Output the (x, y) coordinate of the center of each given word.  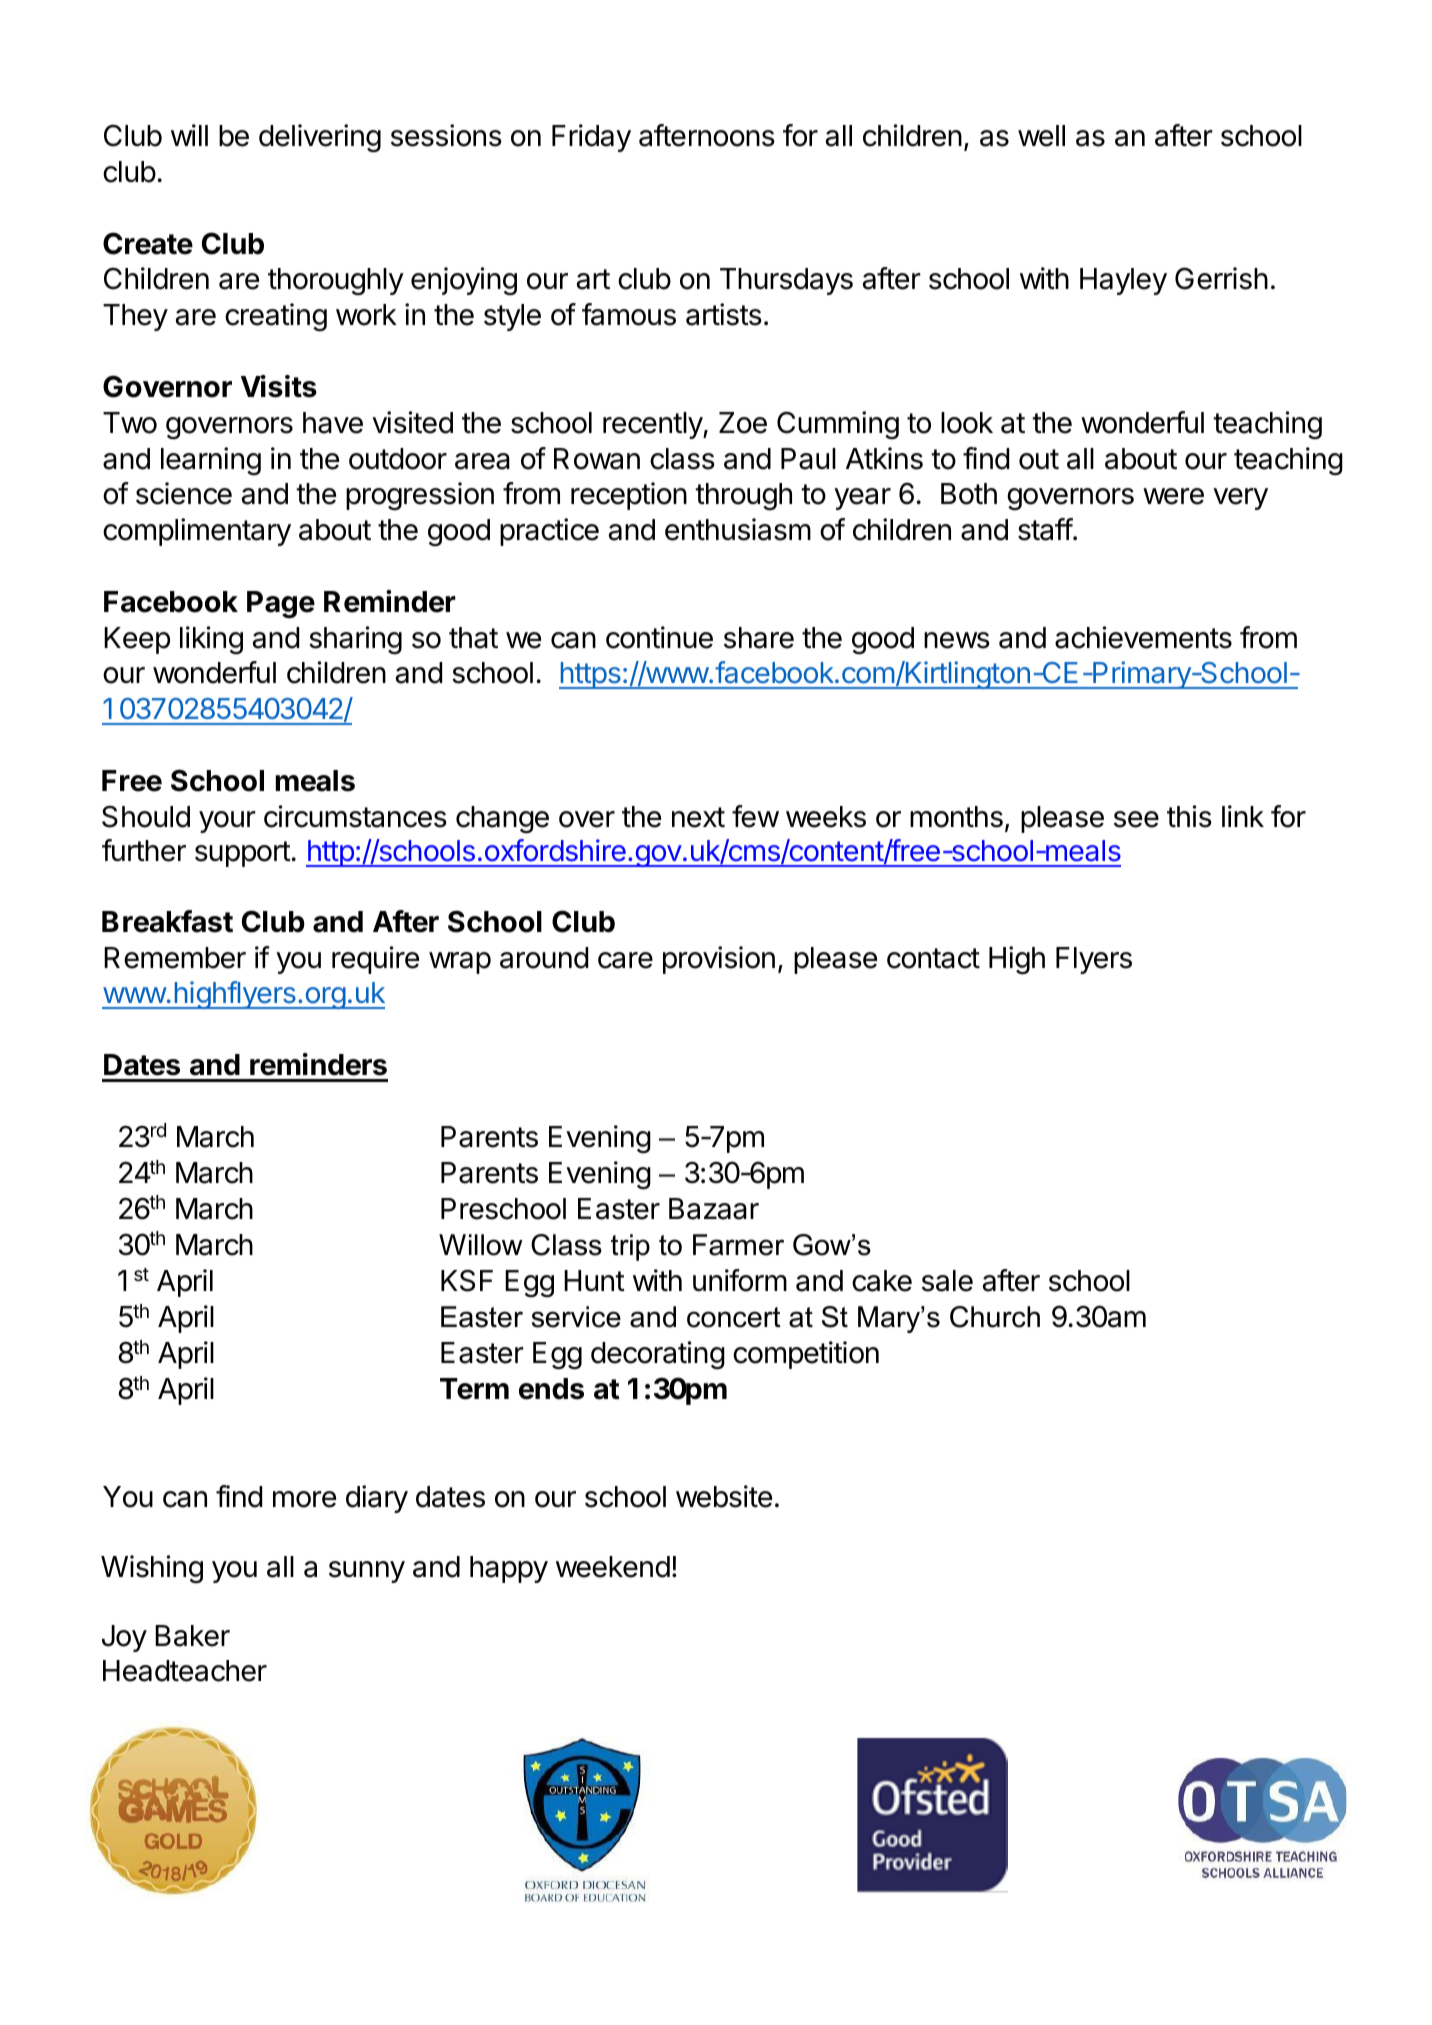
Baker (192, 1636)
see (1136, 819)
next (698, 817)
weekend (613, 1567)
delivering (320, 138)
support (243, 854)
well (1041, 136)
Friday (591, 138)
